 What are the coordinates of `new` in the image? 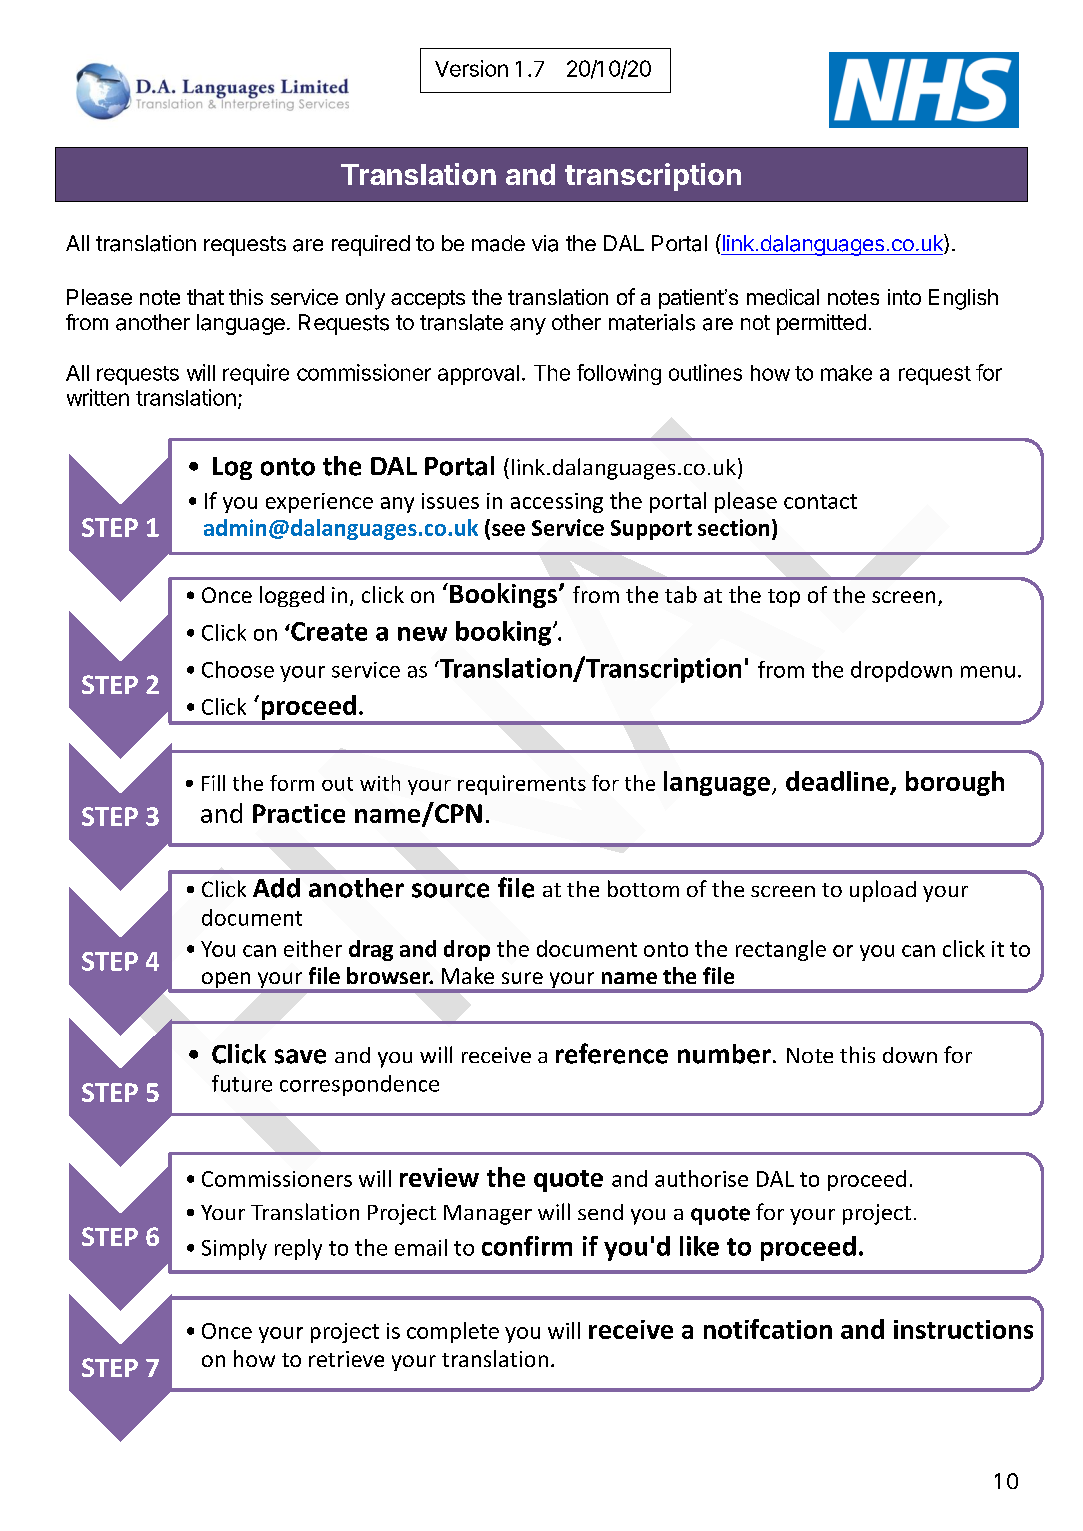 It's located at (422, 634).
